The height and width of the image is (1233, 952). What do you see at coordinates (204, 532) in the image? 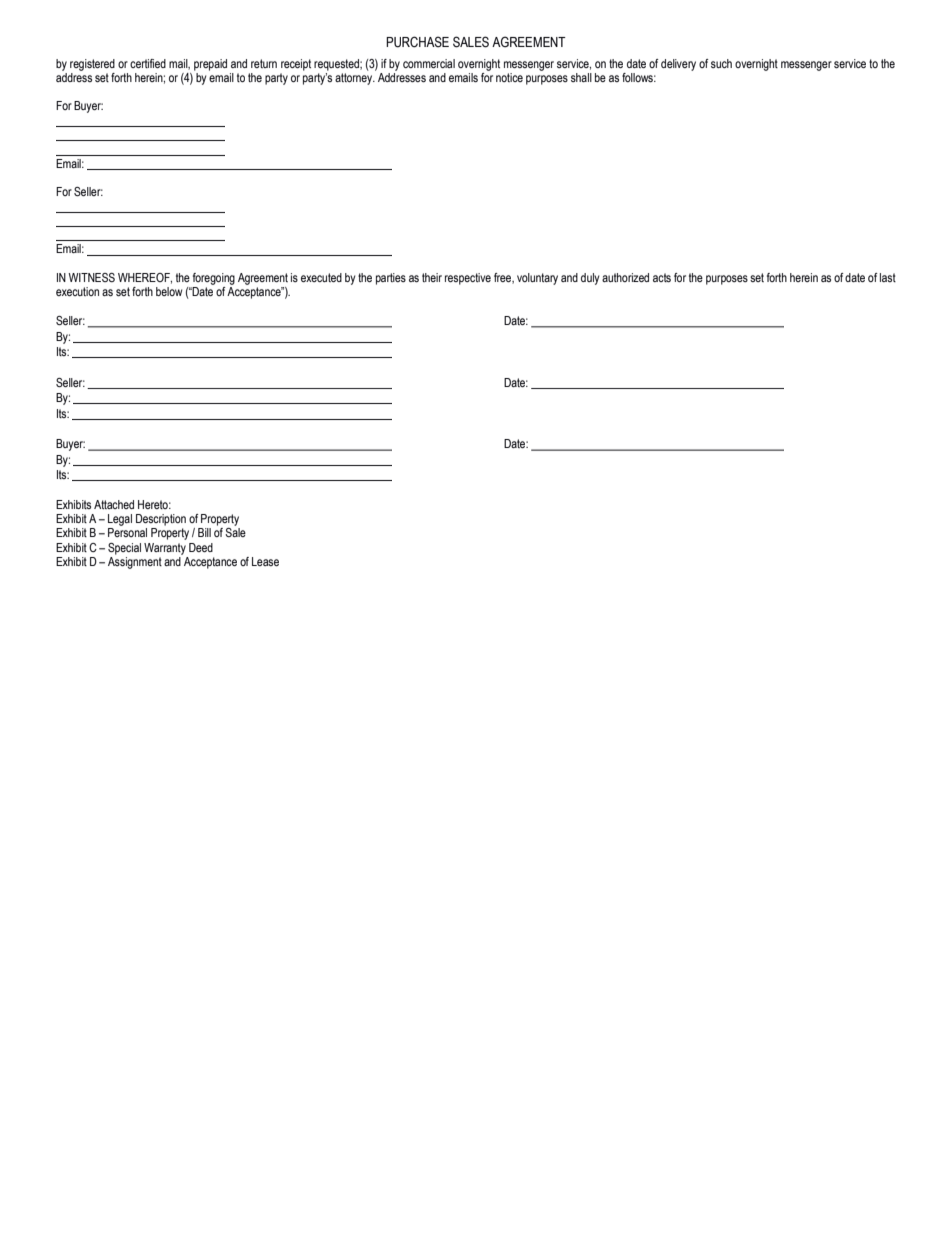
I see `Bill` at bounding box center [204, 532].
